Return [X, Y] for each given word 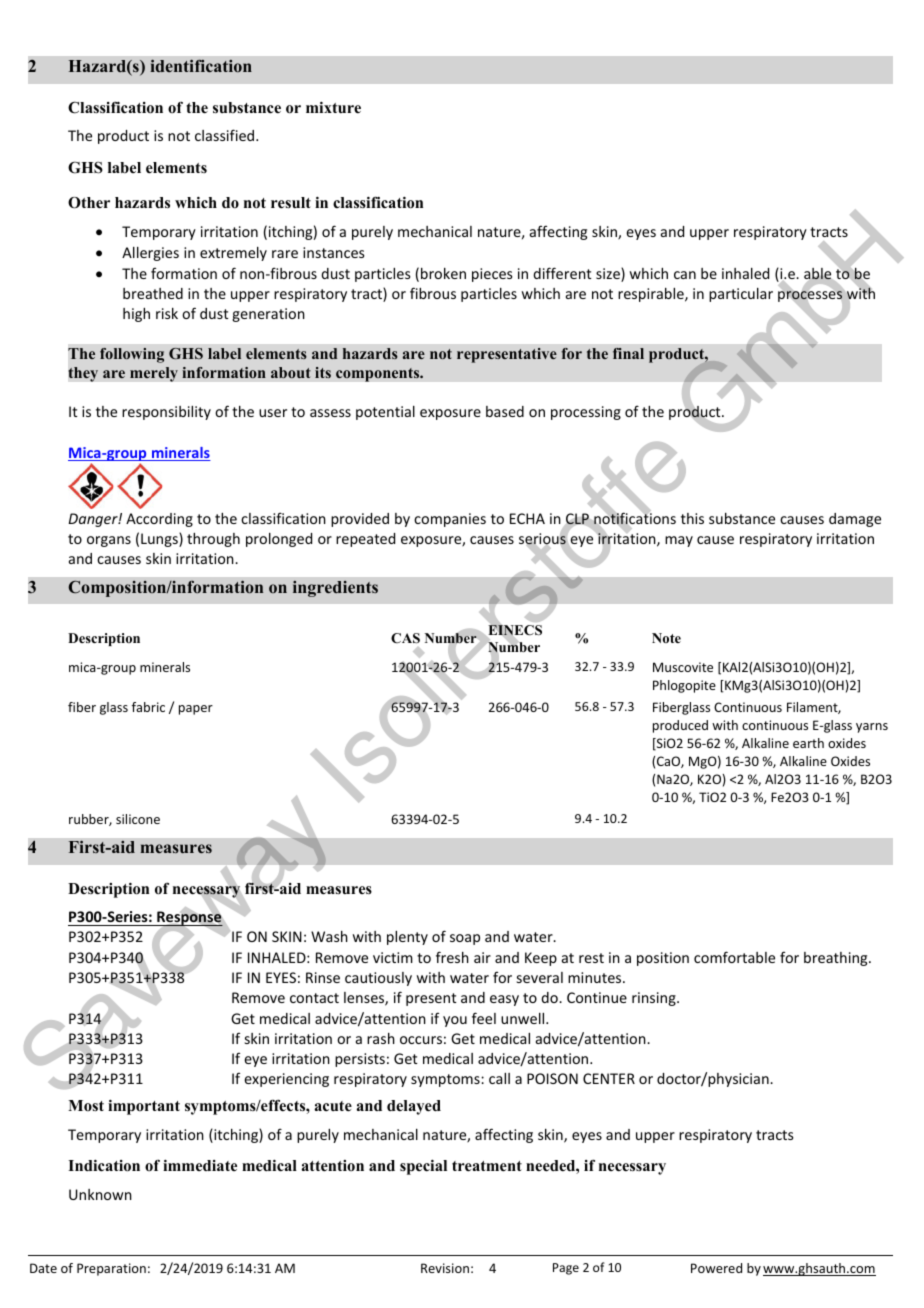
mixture [333, 107]
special [423, 1167]
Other [89, 203]
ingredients [335, 589]
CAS [405, 638]
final [628, 353]
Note [666, 638]
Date [43, 1268]
